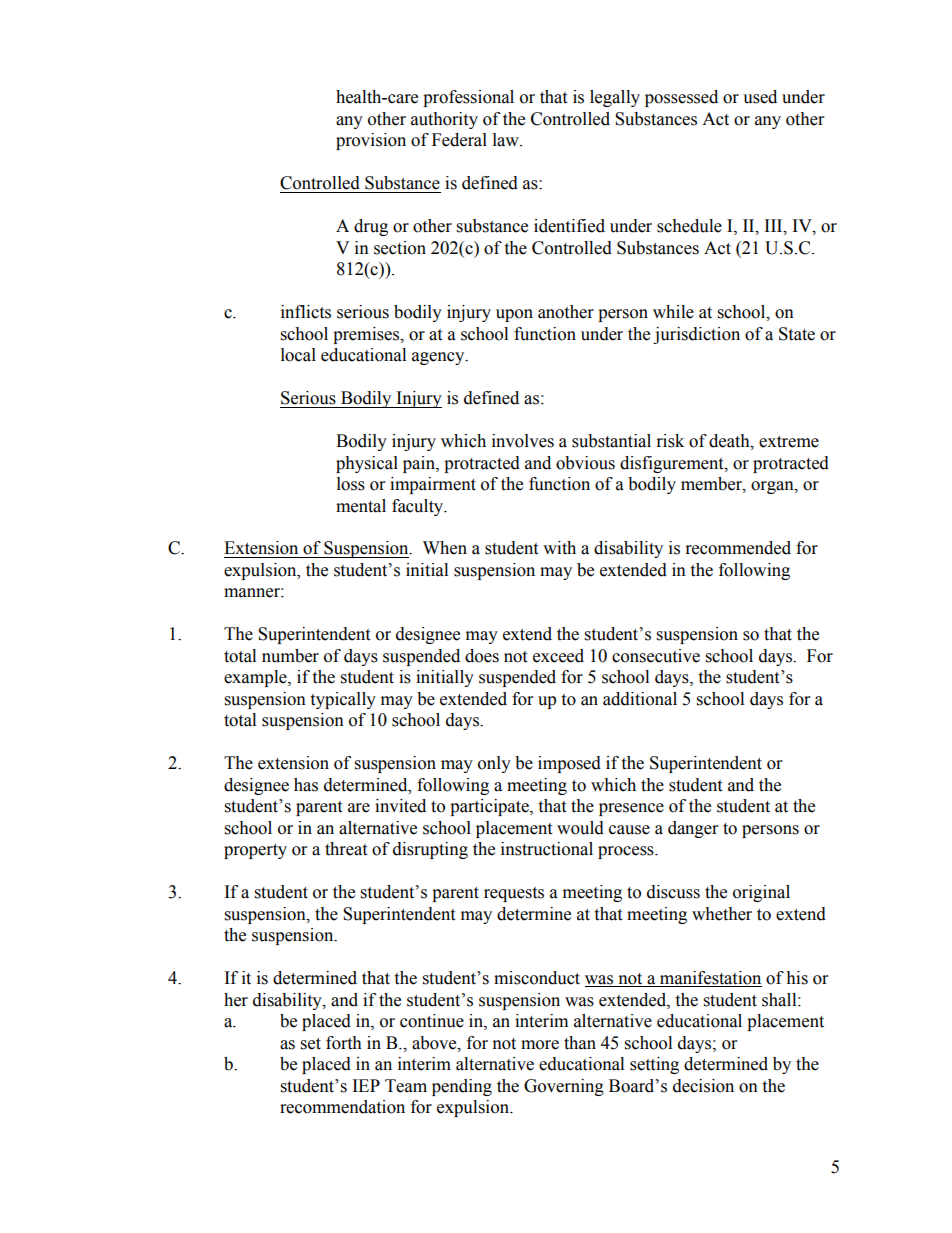  Describe the element at coordinates (760, 97) in the document. I see `used` at that location.
